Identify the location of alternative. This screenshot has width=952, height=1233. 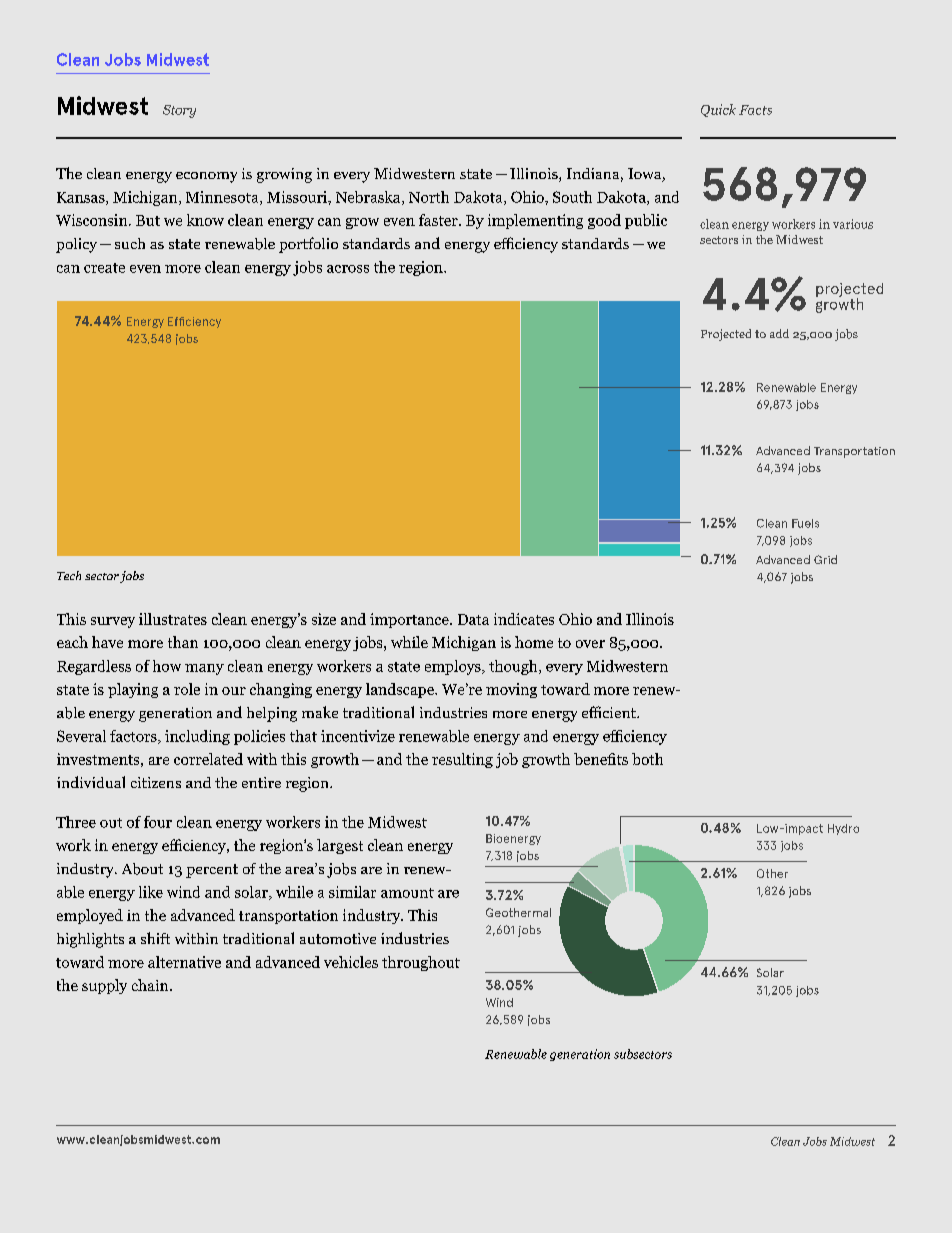
(184, 962).
